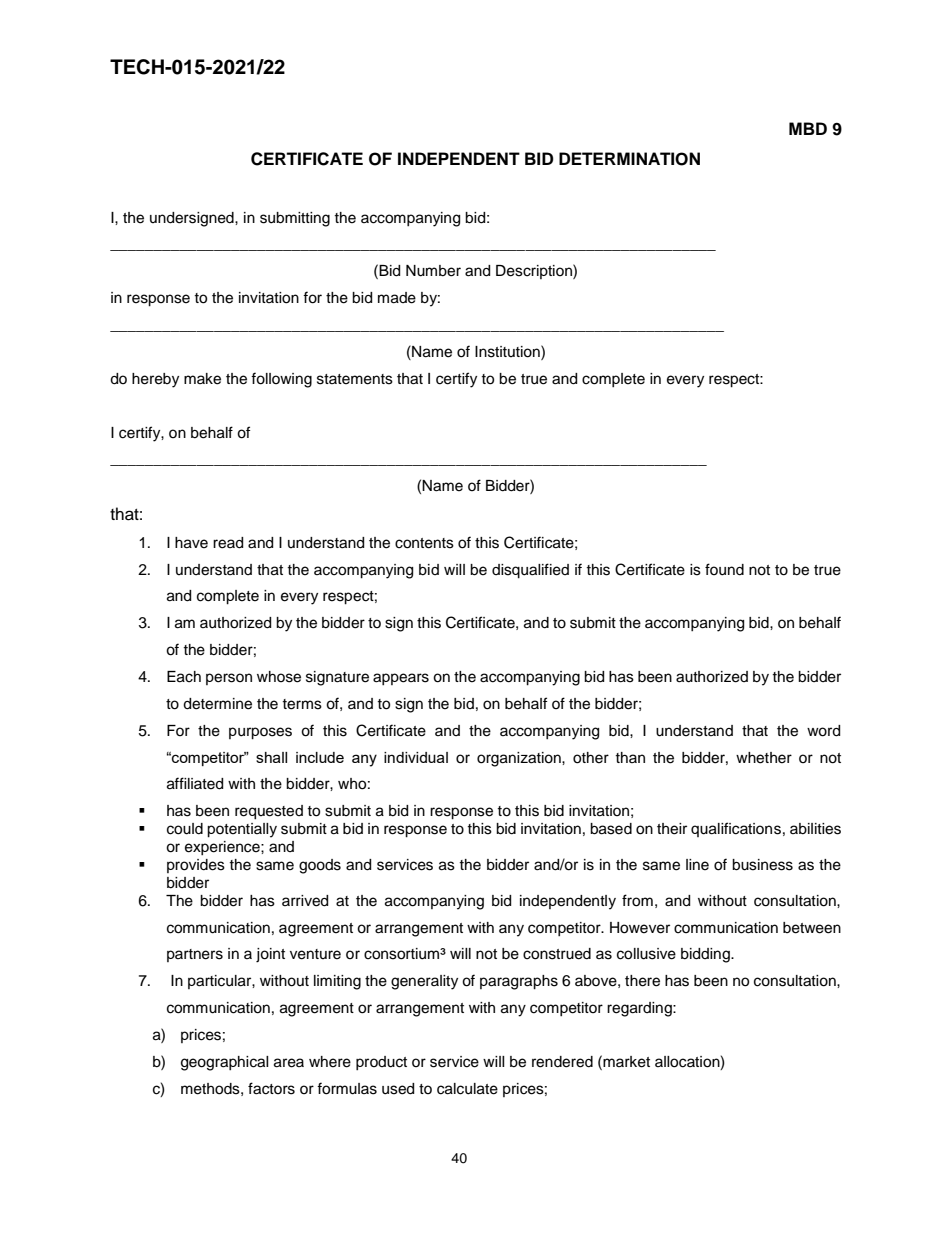  I want to click on found, so click(724, 569).
